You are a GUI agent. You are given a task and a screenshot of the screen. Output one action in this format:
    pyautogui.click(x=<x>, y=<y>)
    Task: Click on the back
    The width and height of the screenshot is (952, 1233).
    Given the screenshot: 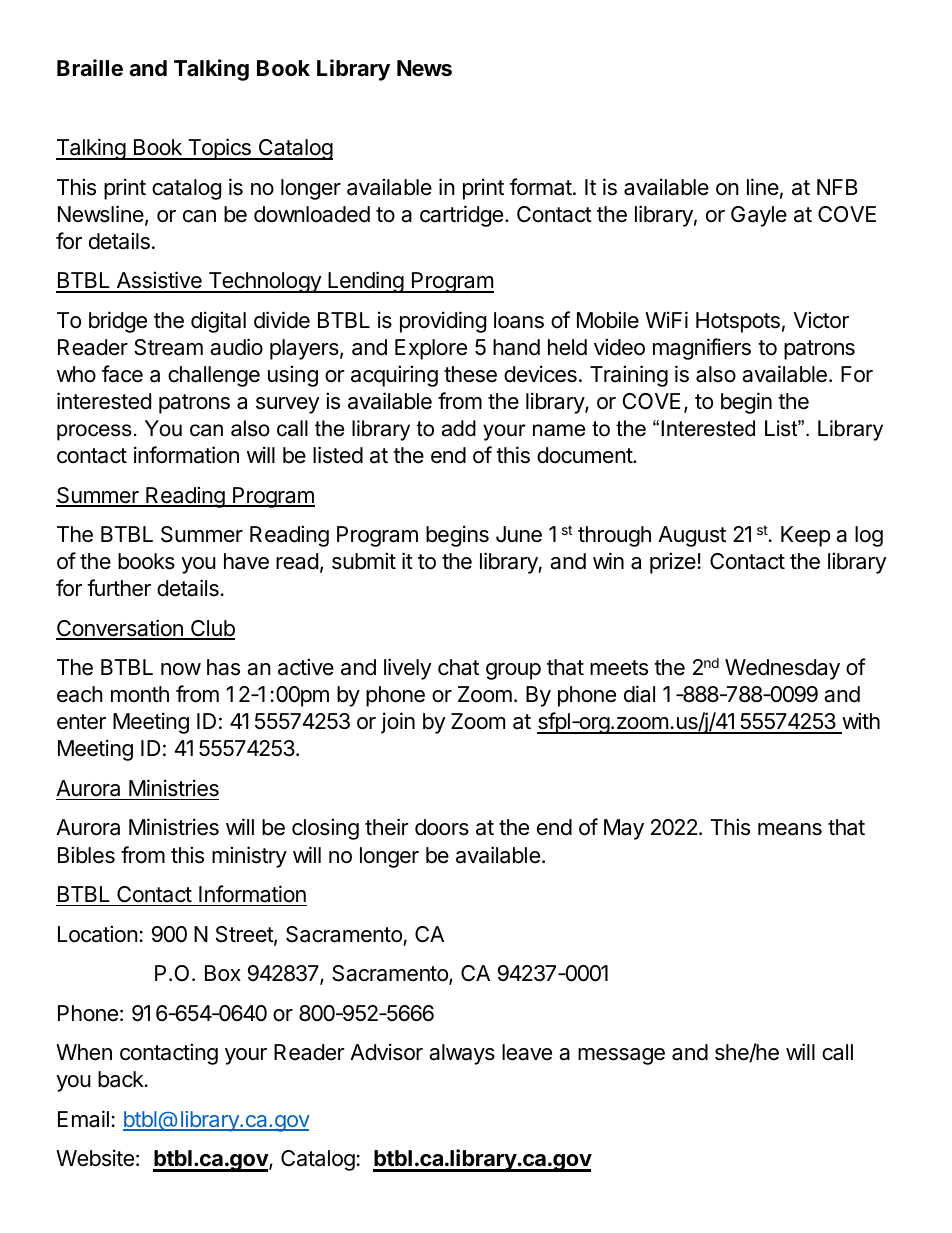 What is the action you would take?
    pyautogui.click(x=122, y=1079)
